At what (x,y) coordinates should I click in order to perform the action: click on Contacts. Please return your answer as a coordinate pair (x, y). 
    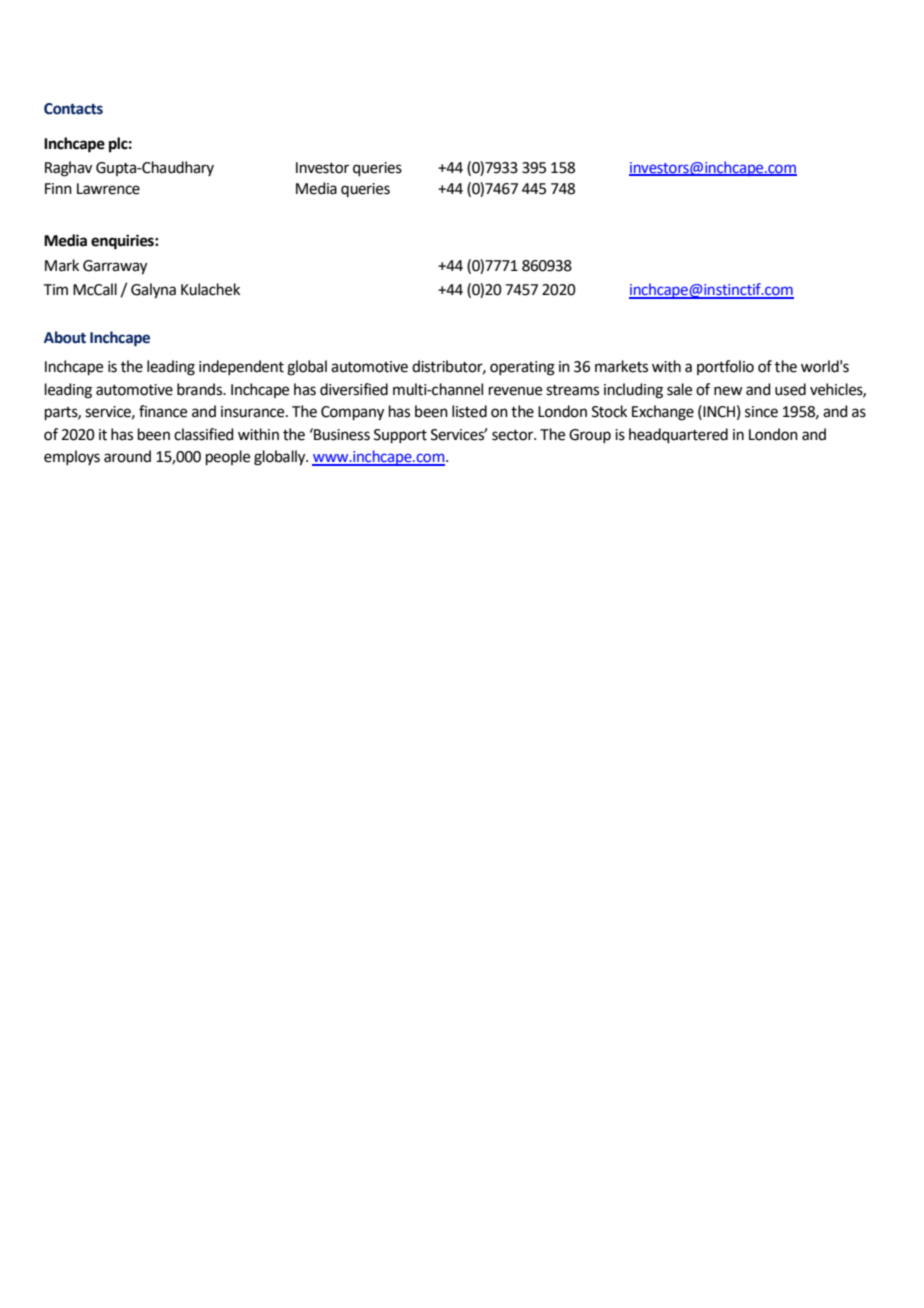
    Looking at the image, I should click on (73, 109).
